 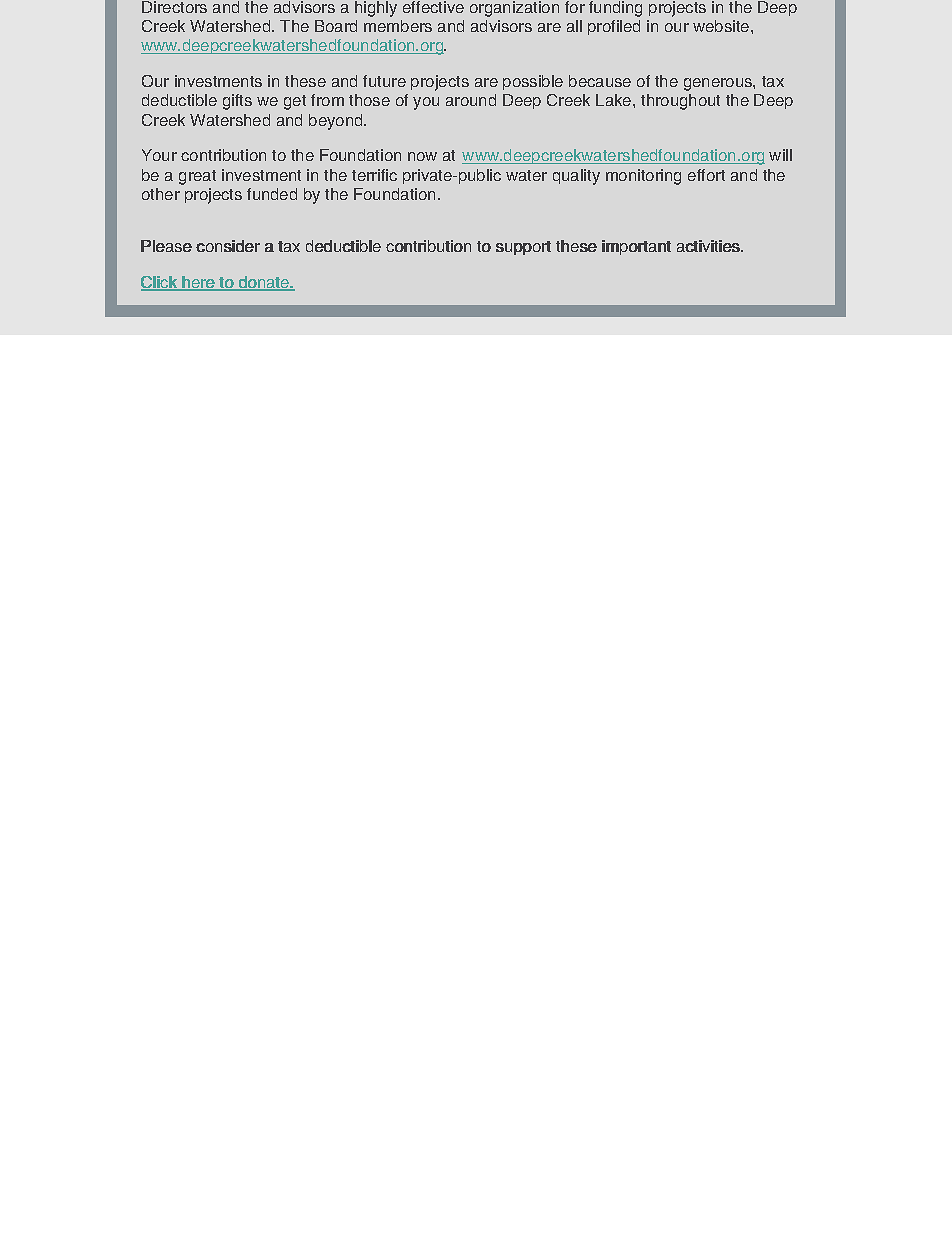 I want to click on activities, so click(x=709, y=246).
